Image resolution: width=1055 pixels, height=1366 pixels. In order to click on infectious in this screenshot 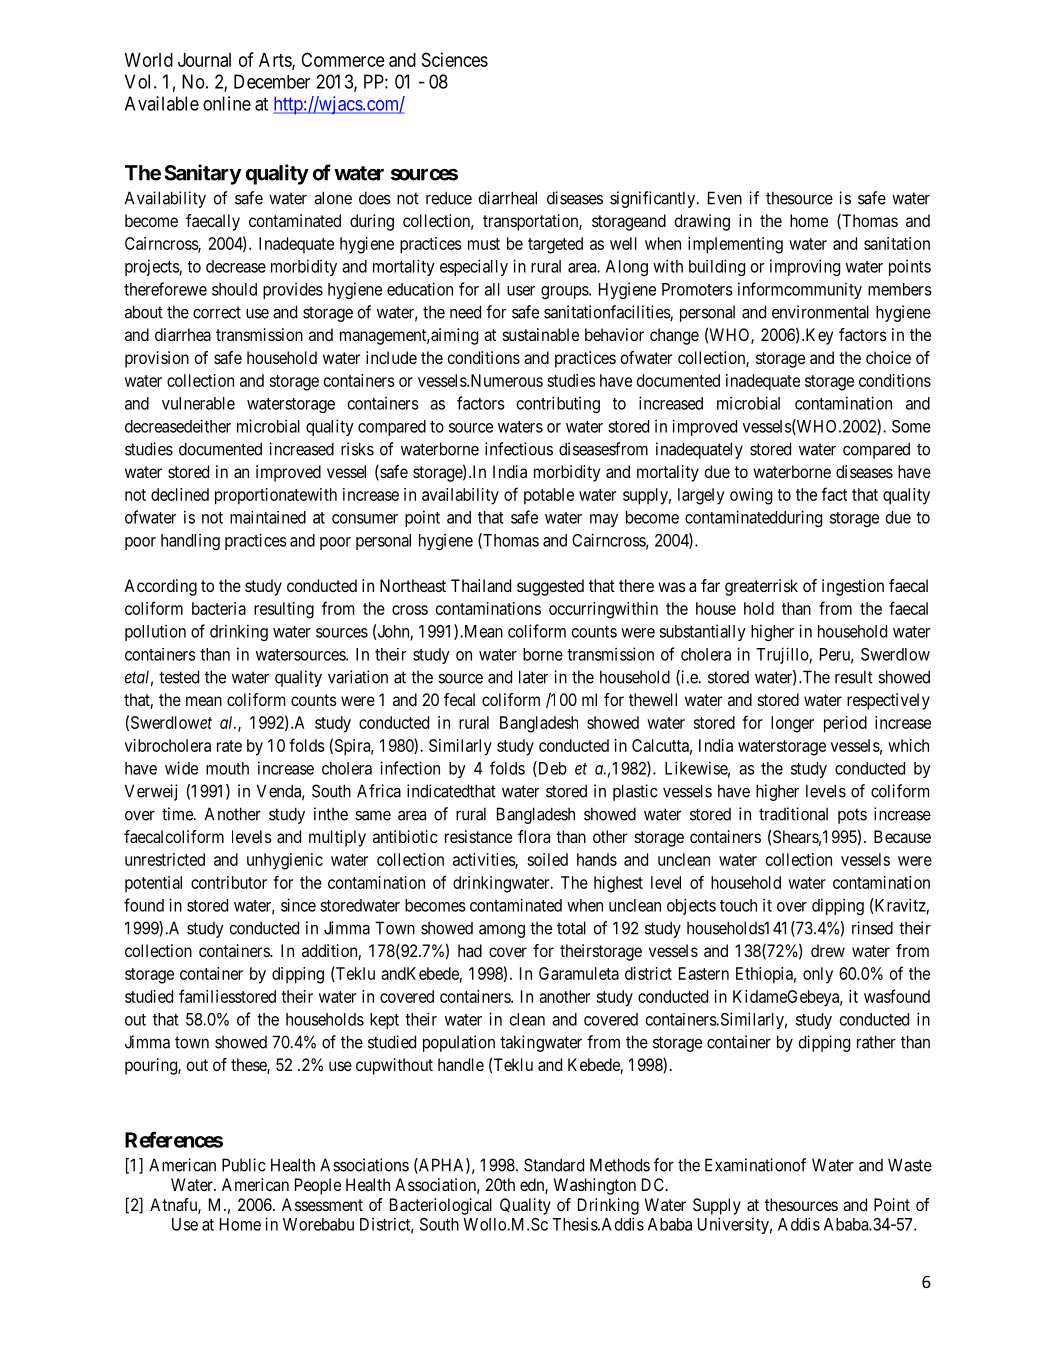, I will do `click(519, 449)`.
